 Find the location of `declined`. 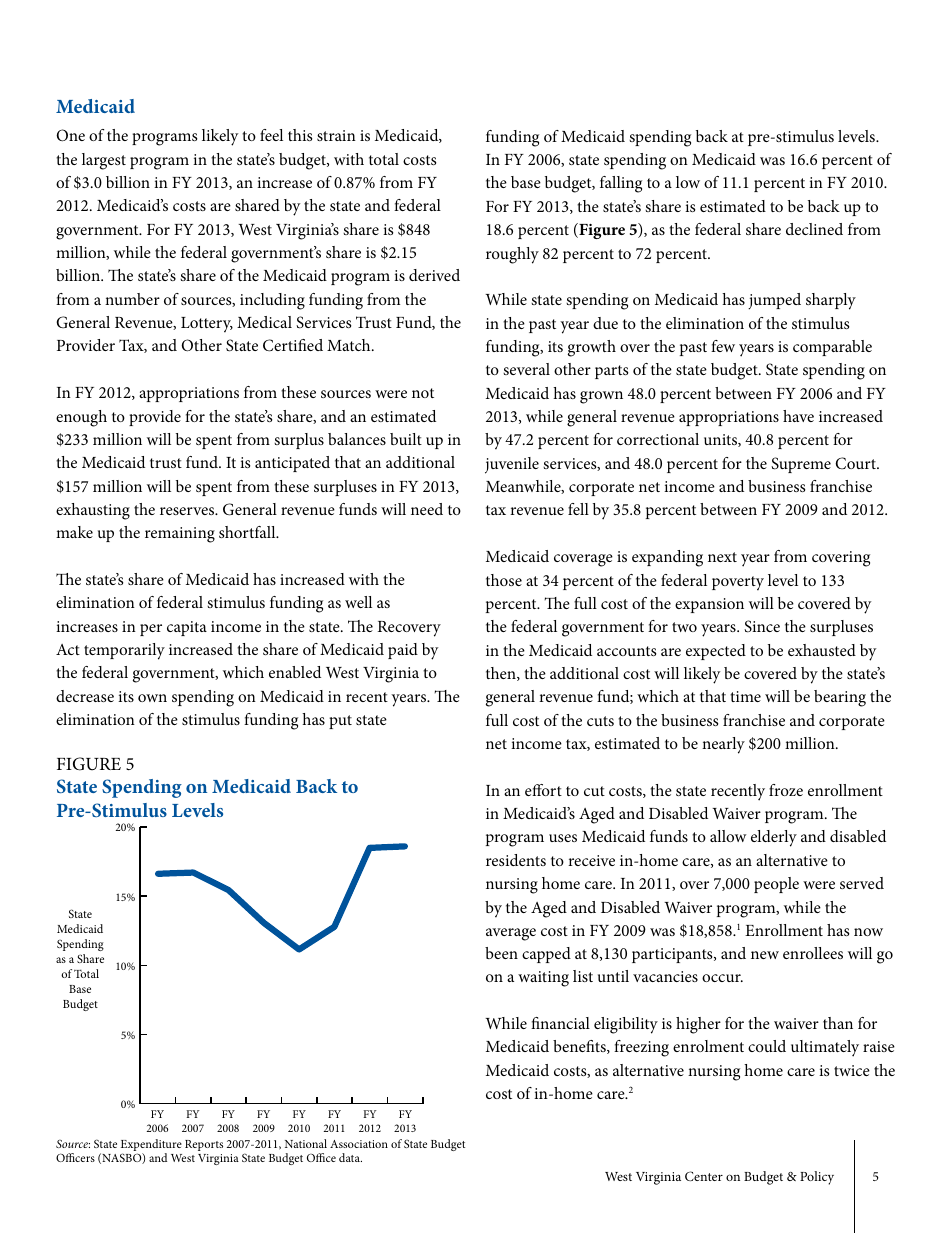

declined is located at coordinates (814, 229).
